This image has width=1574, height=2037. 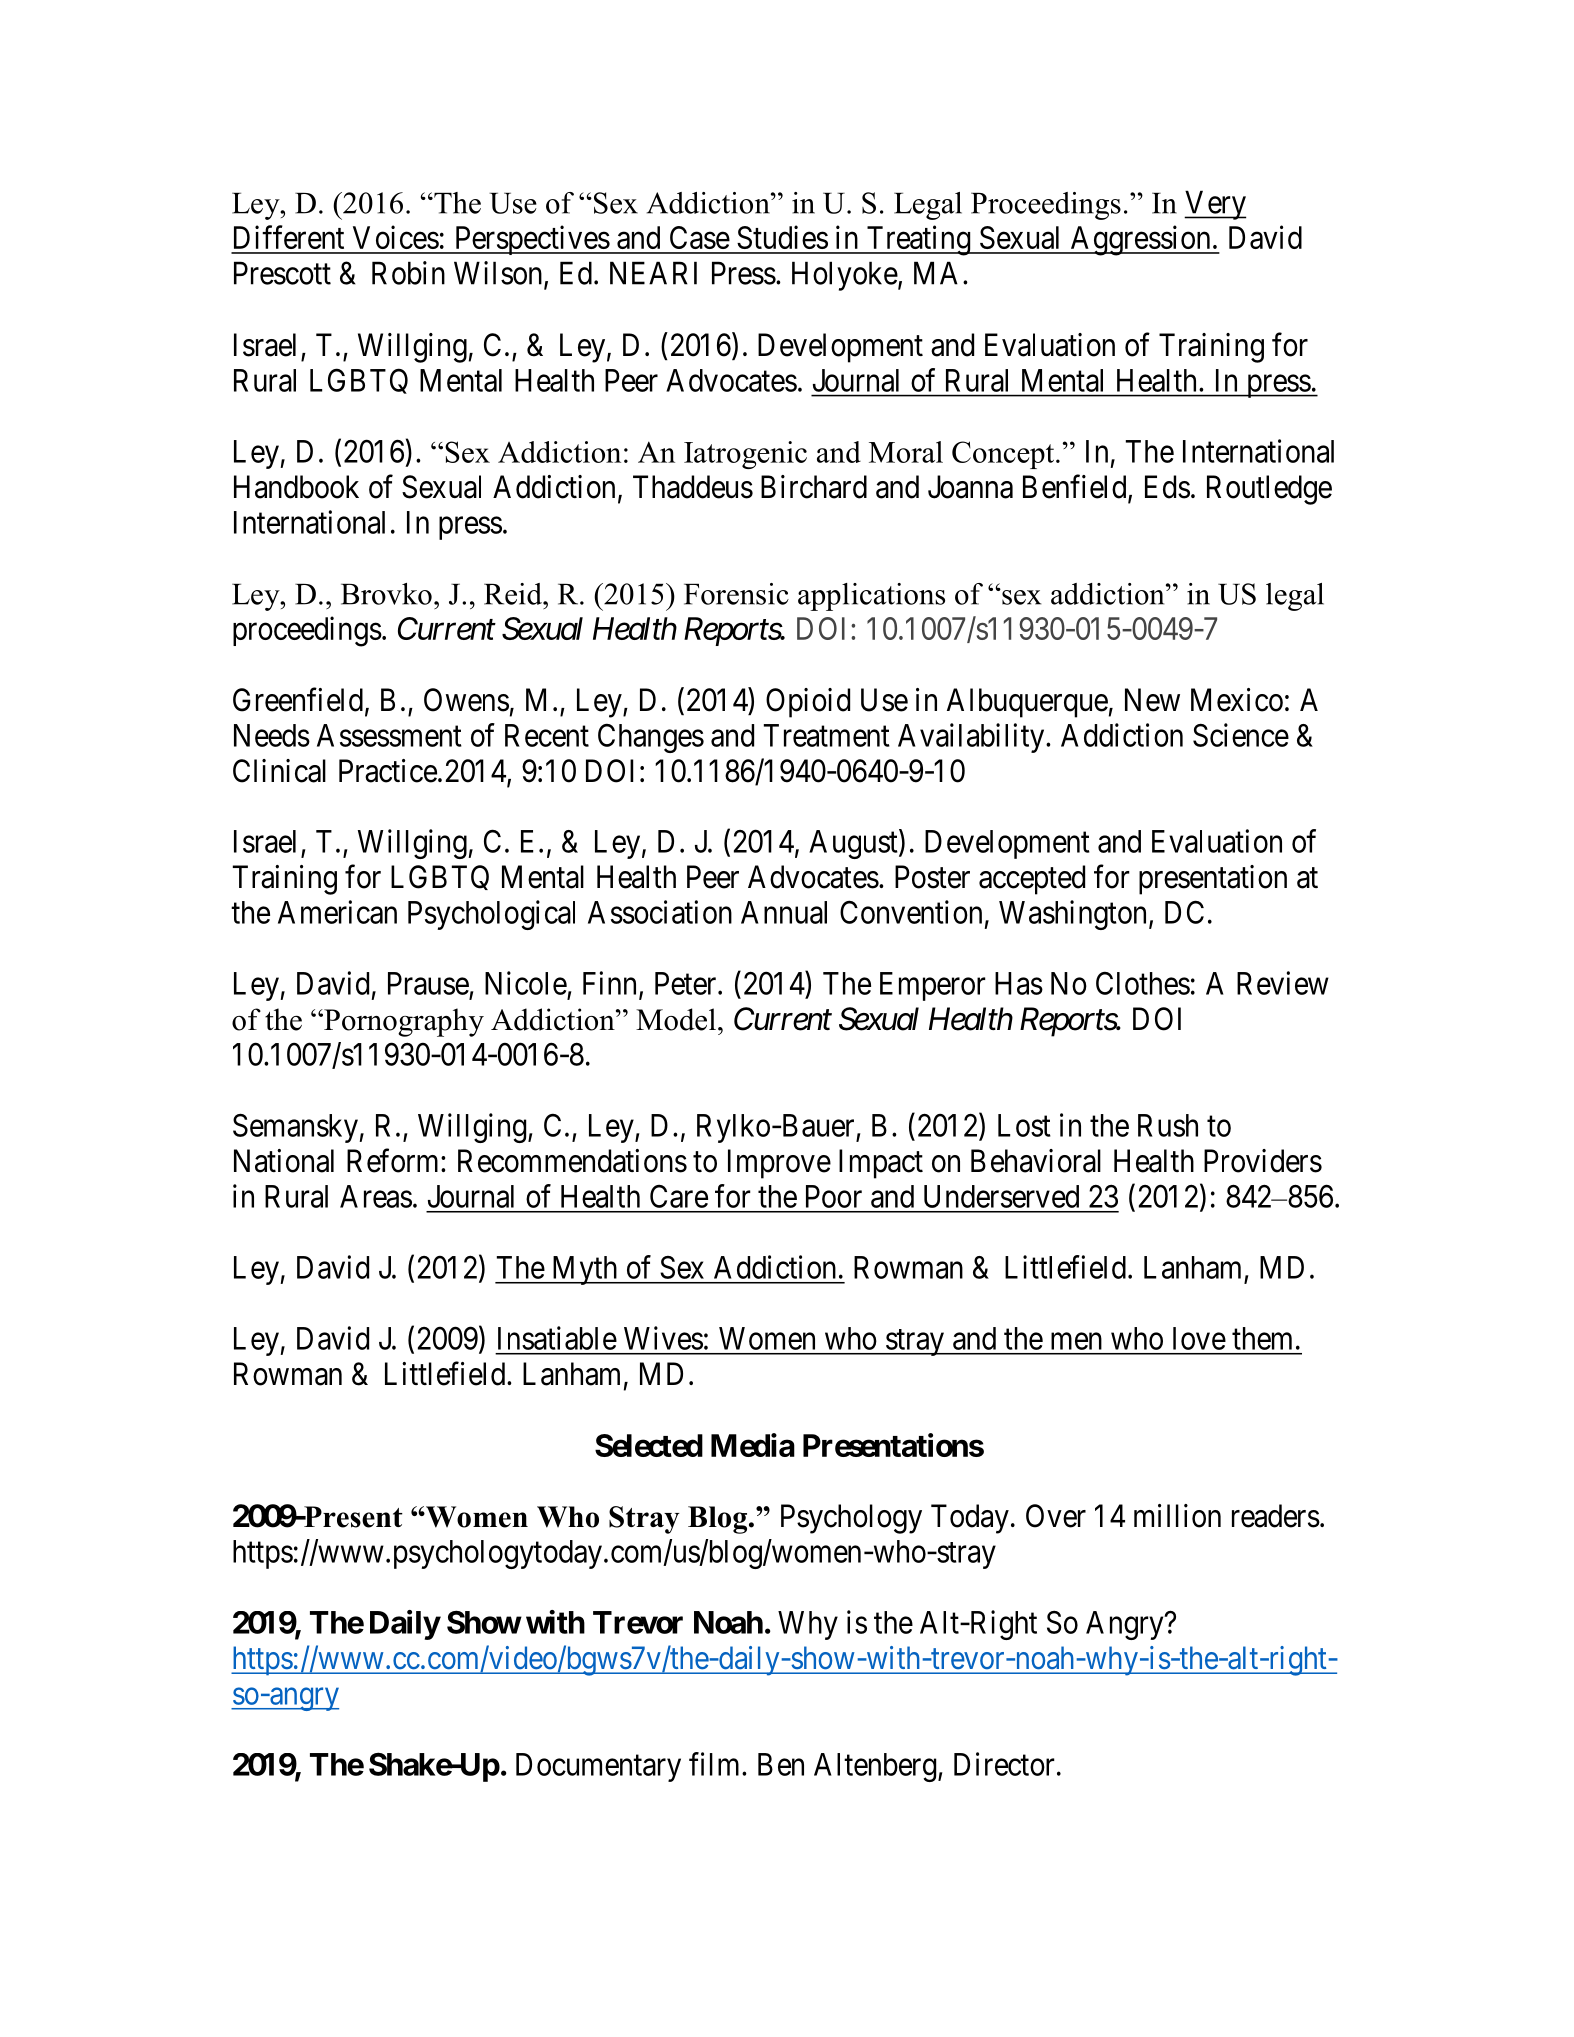 I want to click on Director, so click(x=1004, y=1764).
